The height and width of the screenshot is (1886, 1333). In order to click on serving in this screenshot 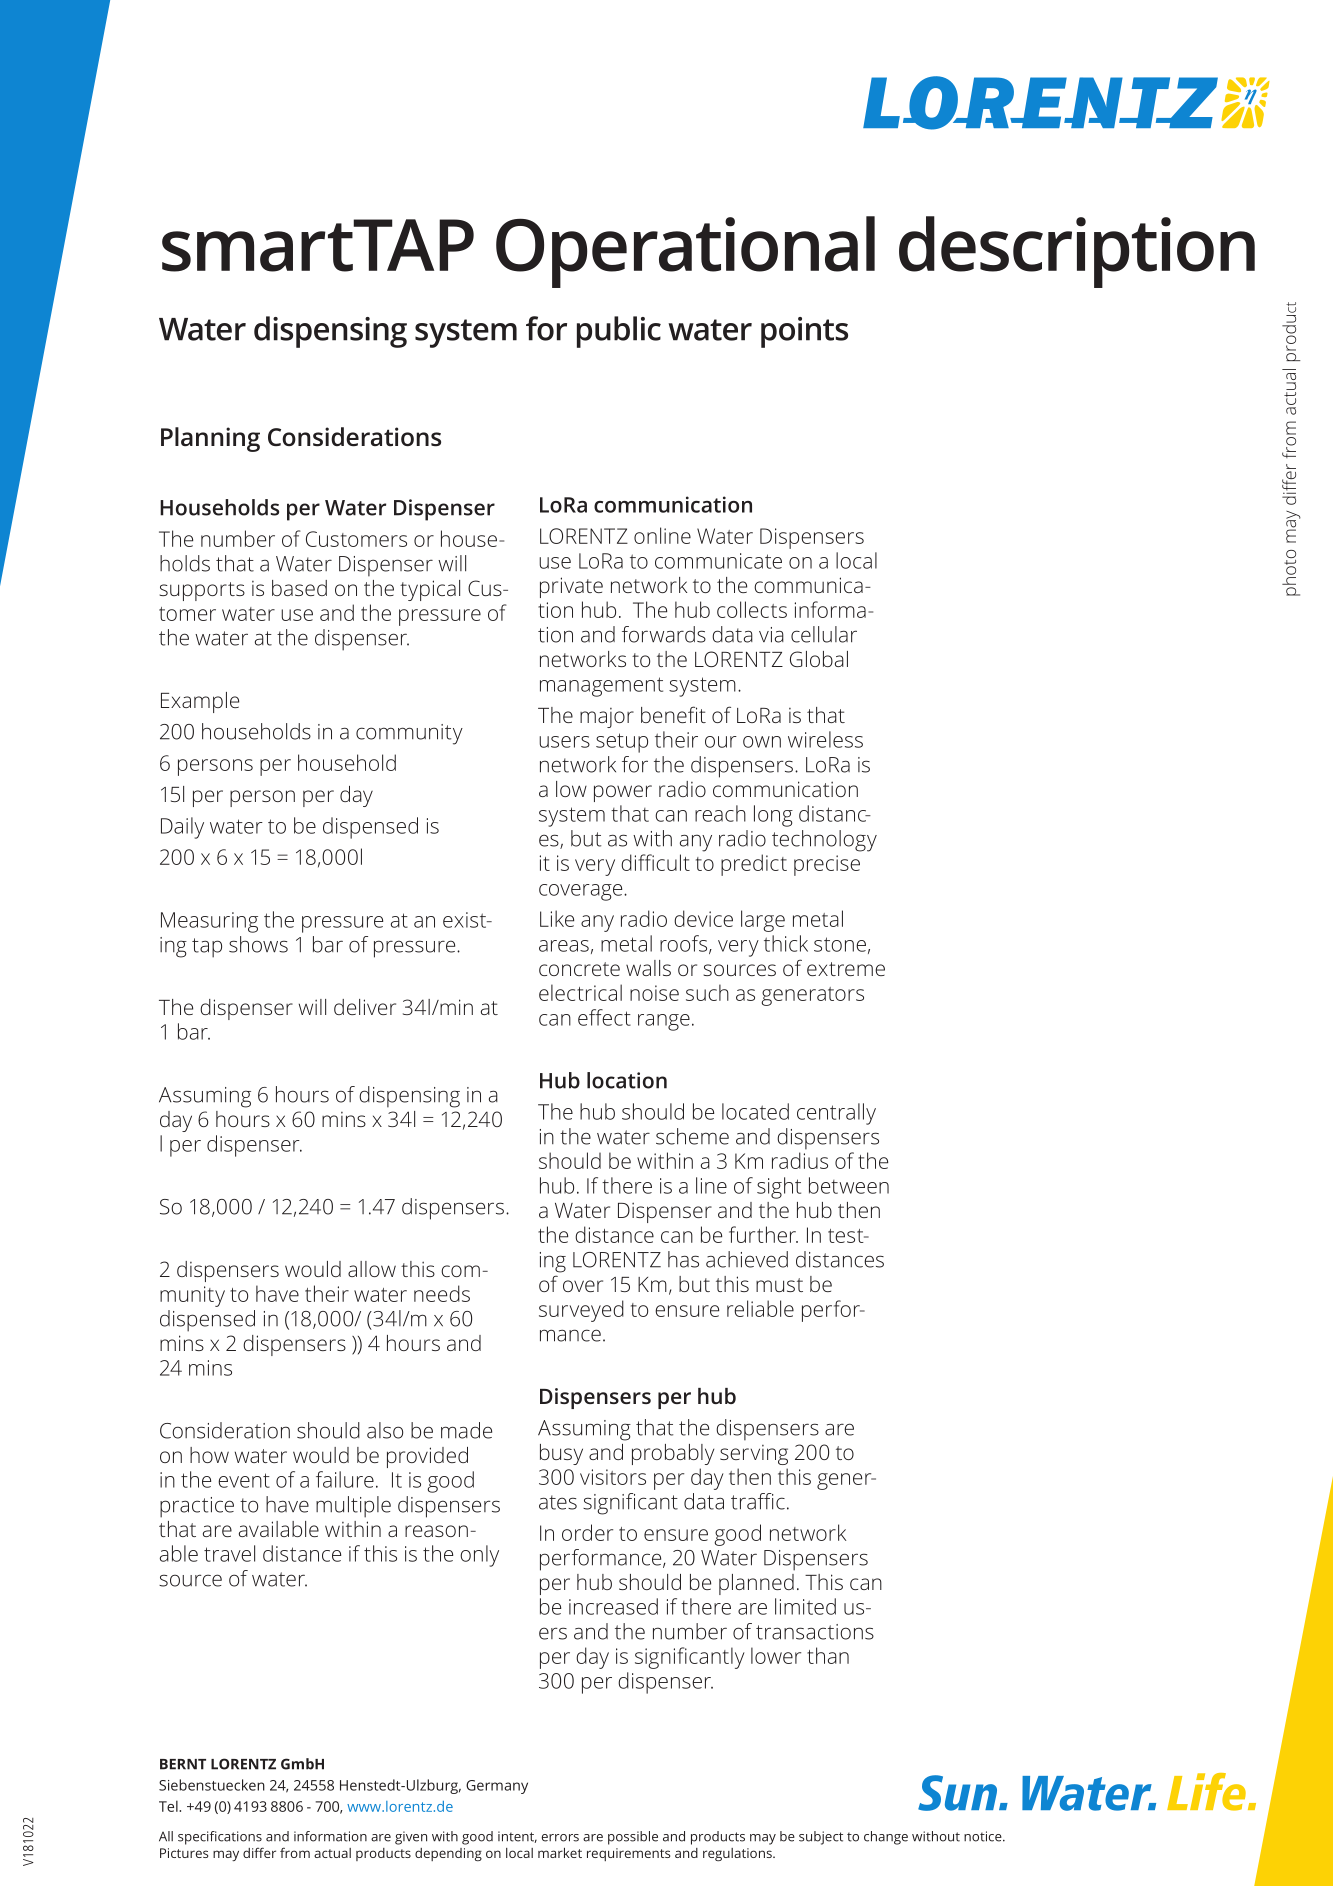, I will do `click(754, 1455)`.
